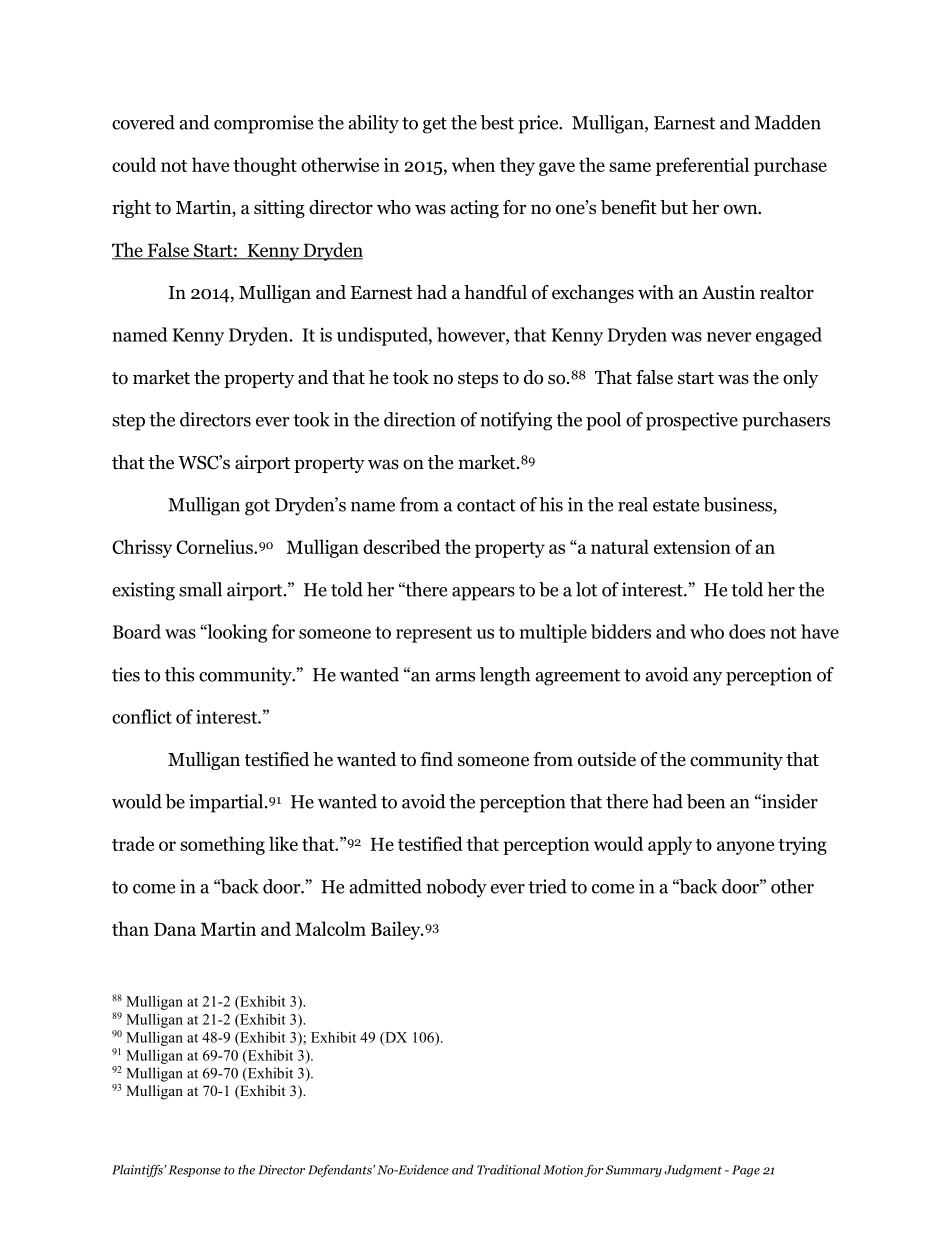 The image size is (952, 1233). What do you see at coordinates (175, 929) in the screenshot?
I see `Dana` at bounding box center [175, 929].
